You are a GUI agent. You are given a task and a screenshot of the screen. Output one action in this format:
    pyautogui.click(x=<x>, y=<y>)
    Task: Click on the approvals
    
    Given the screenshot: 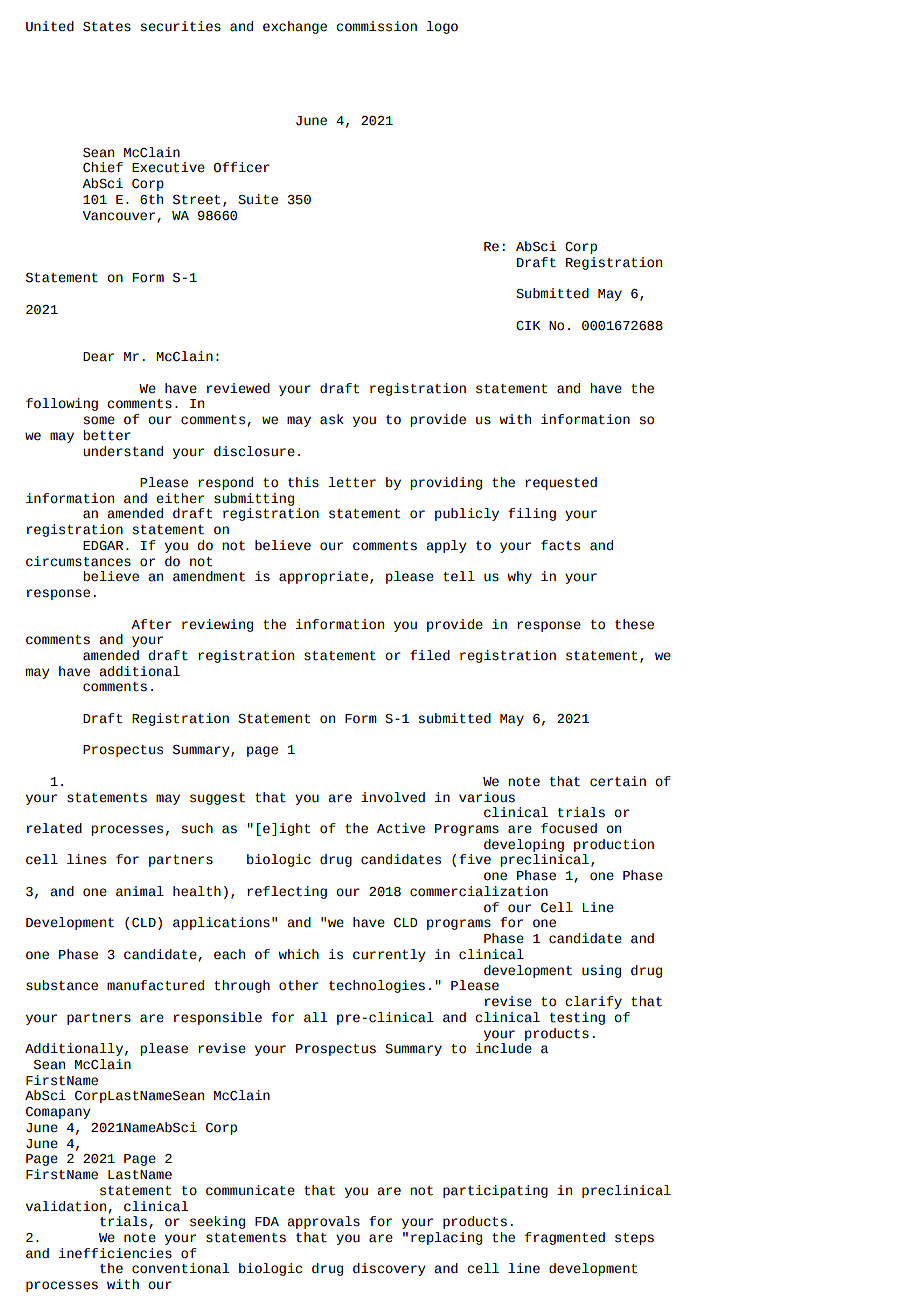 What is the action you would take?
    pyautogui.click(x=323, y=1222)
